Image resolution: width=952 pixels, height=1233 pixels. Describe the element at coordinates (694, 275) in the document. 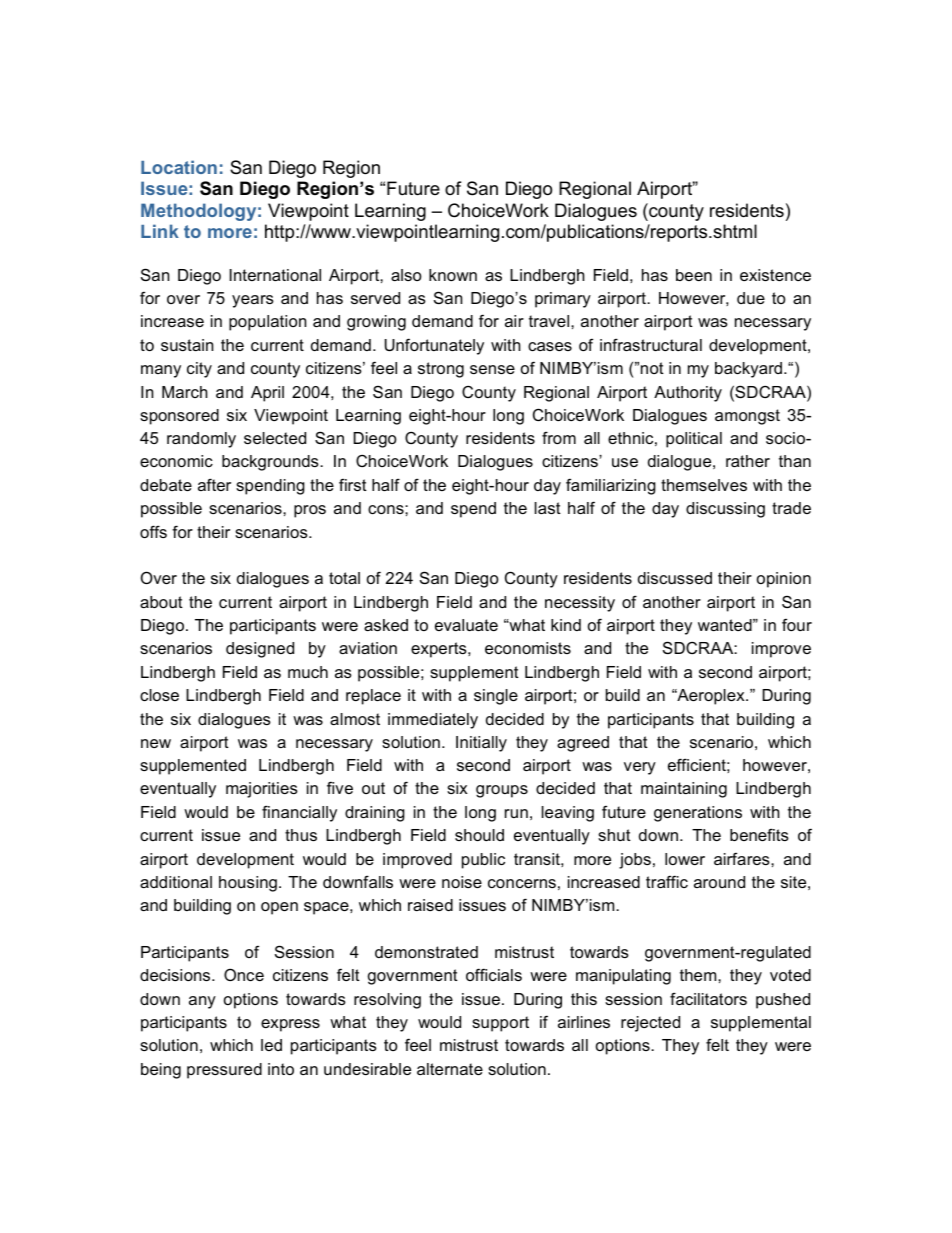

I see `been` at that location.
